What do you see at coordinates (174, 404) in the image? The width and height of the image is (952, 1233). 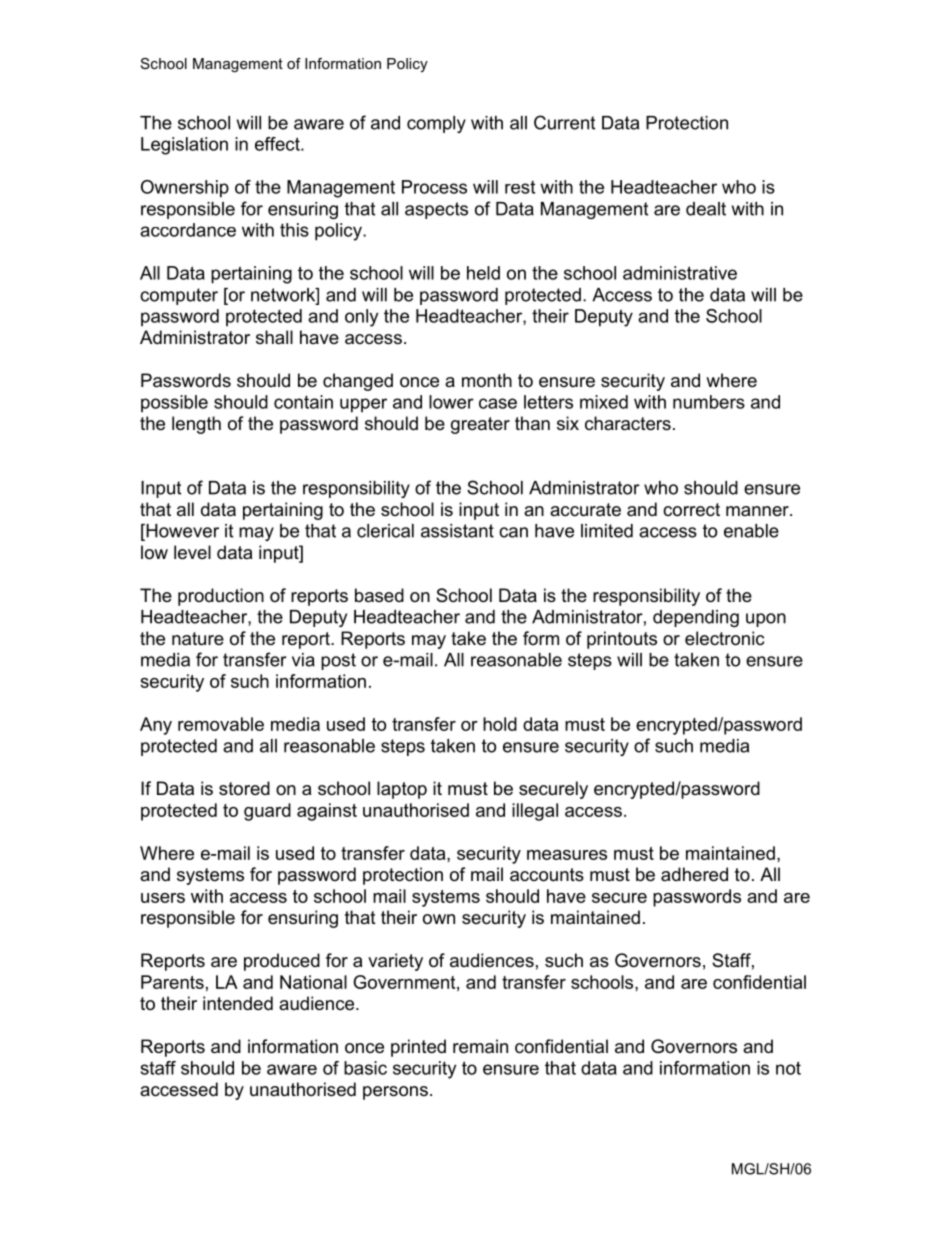 I see `possible` at bounding box center [174, 404].
